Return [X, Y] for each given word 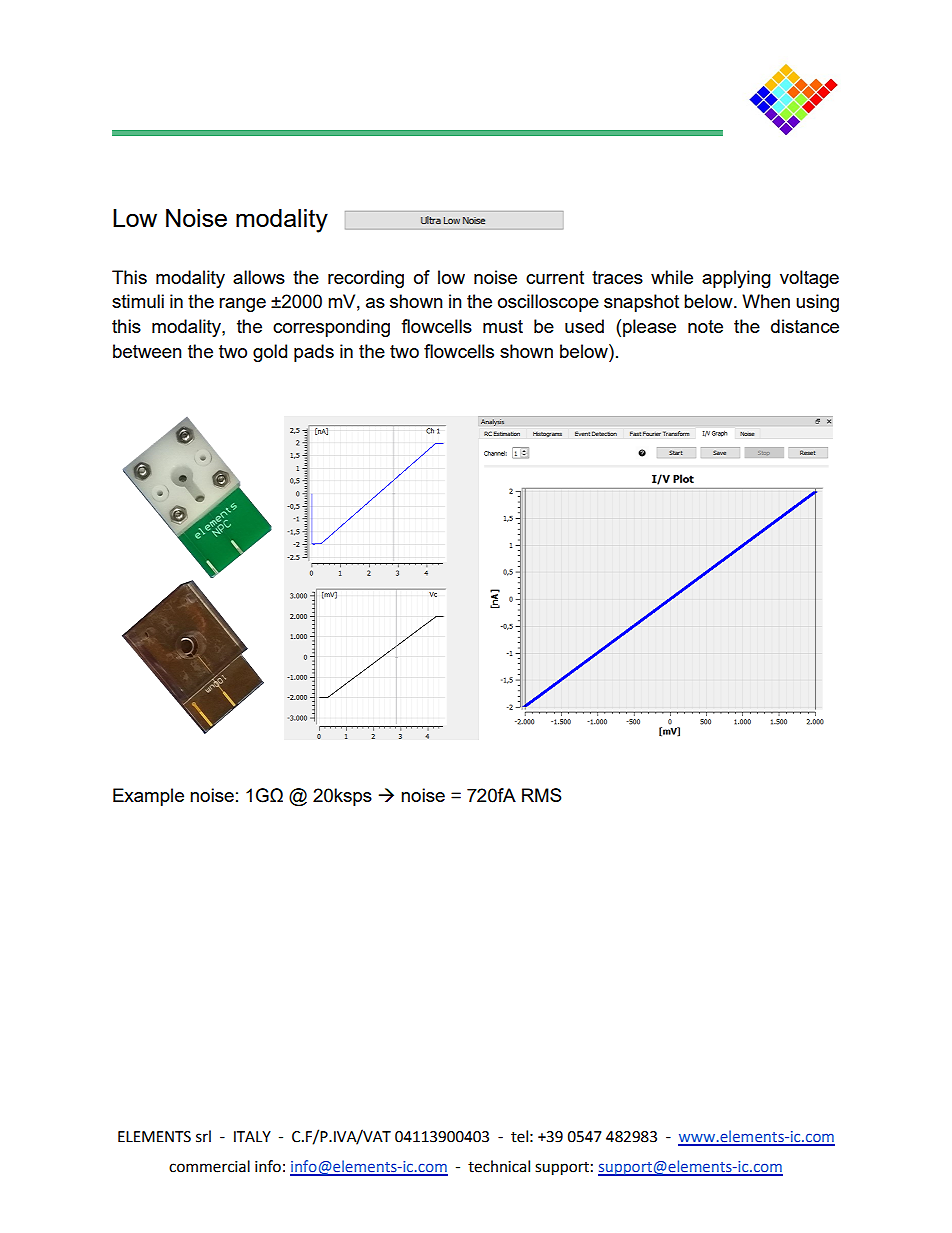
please [649, 328]
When [766, 301]
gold [270, 353]
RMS [542, 795]
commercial [209, 1166]
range [242, 305]
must [503, 326]
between [147, 351]
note [705, 326]
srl [203, 1136]
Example [148, 797]
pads [314, 353]
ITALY [252, 1136]
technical [499, 1166]
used [584, 326]
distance [805, 326]
